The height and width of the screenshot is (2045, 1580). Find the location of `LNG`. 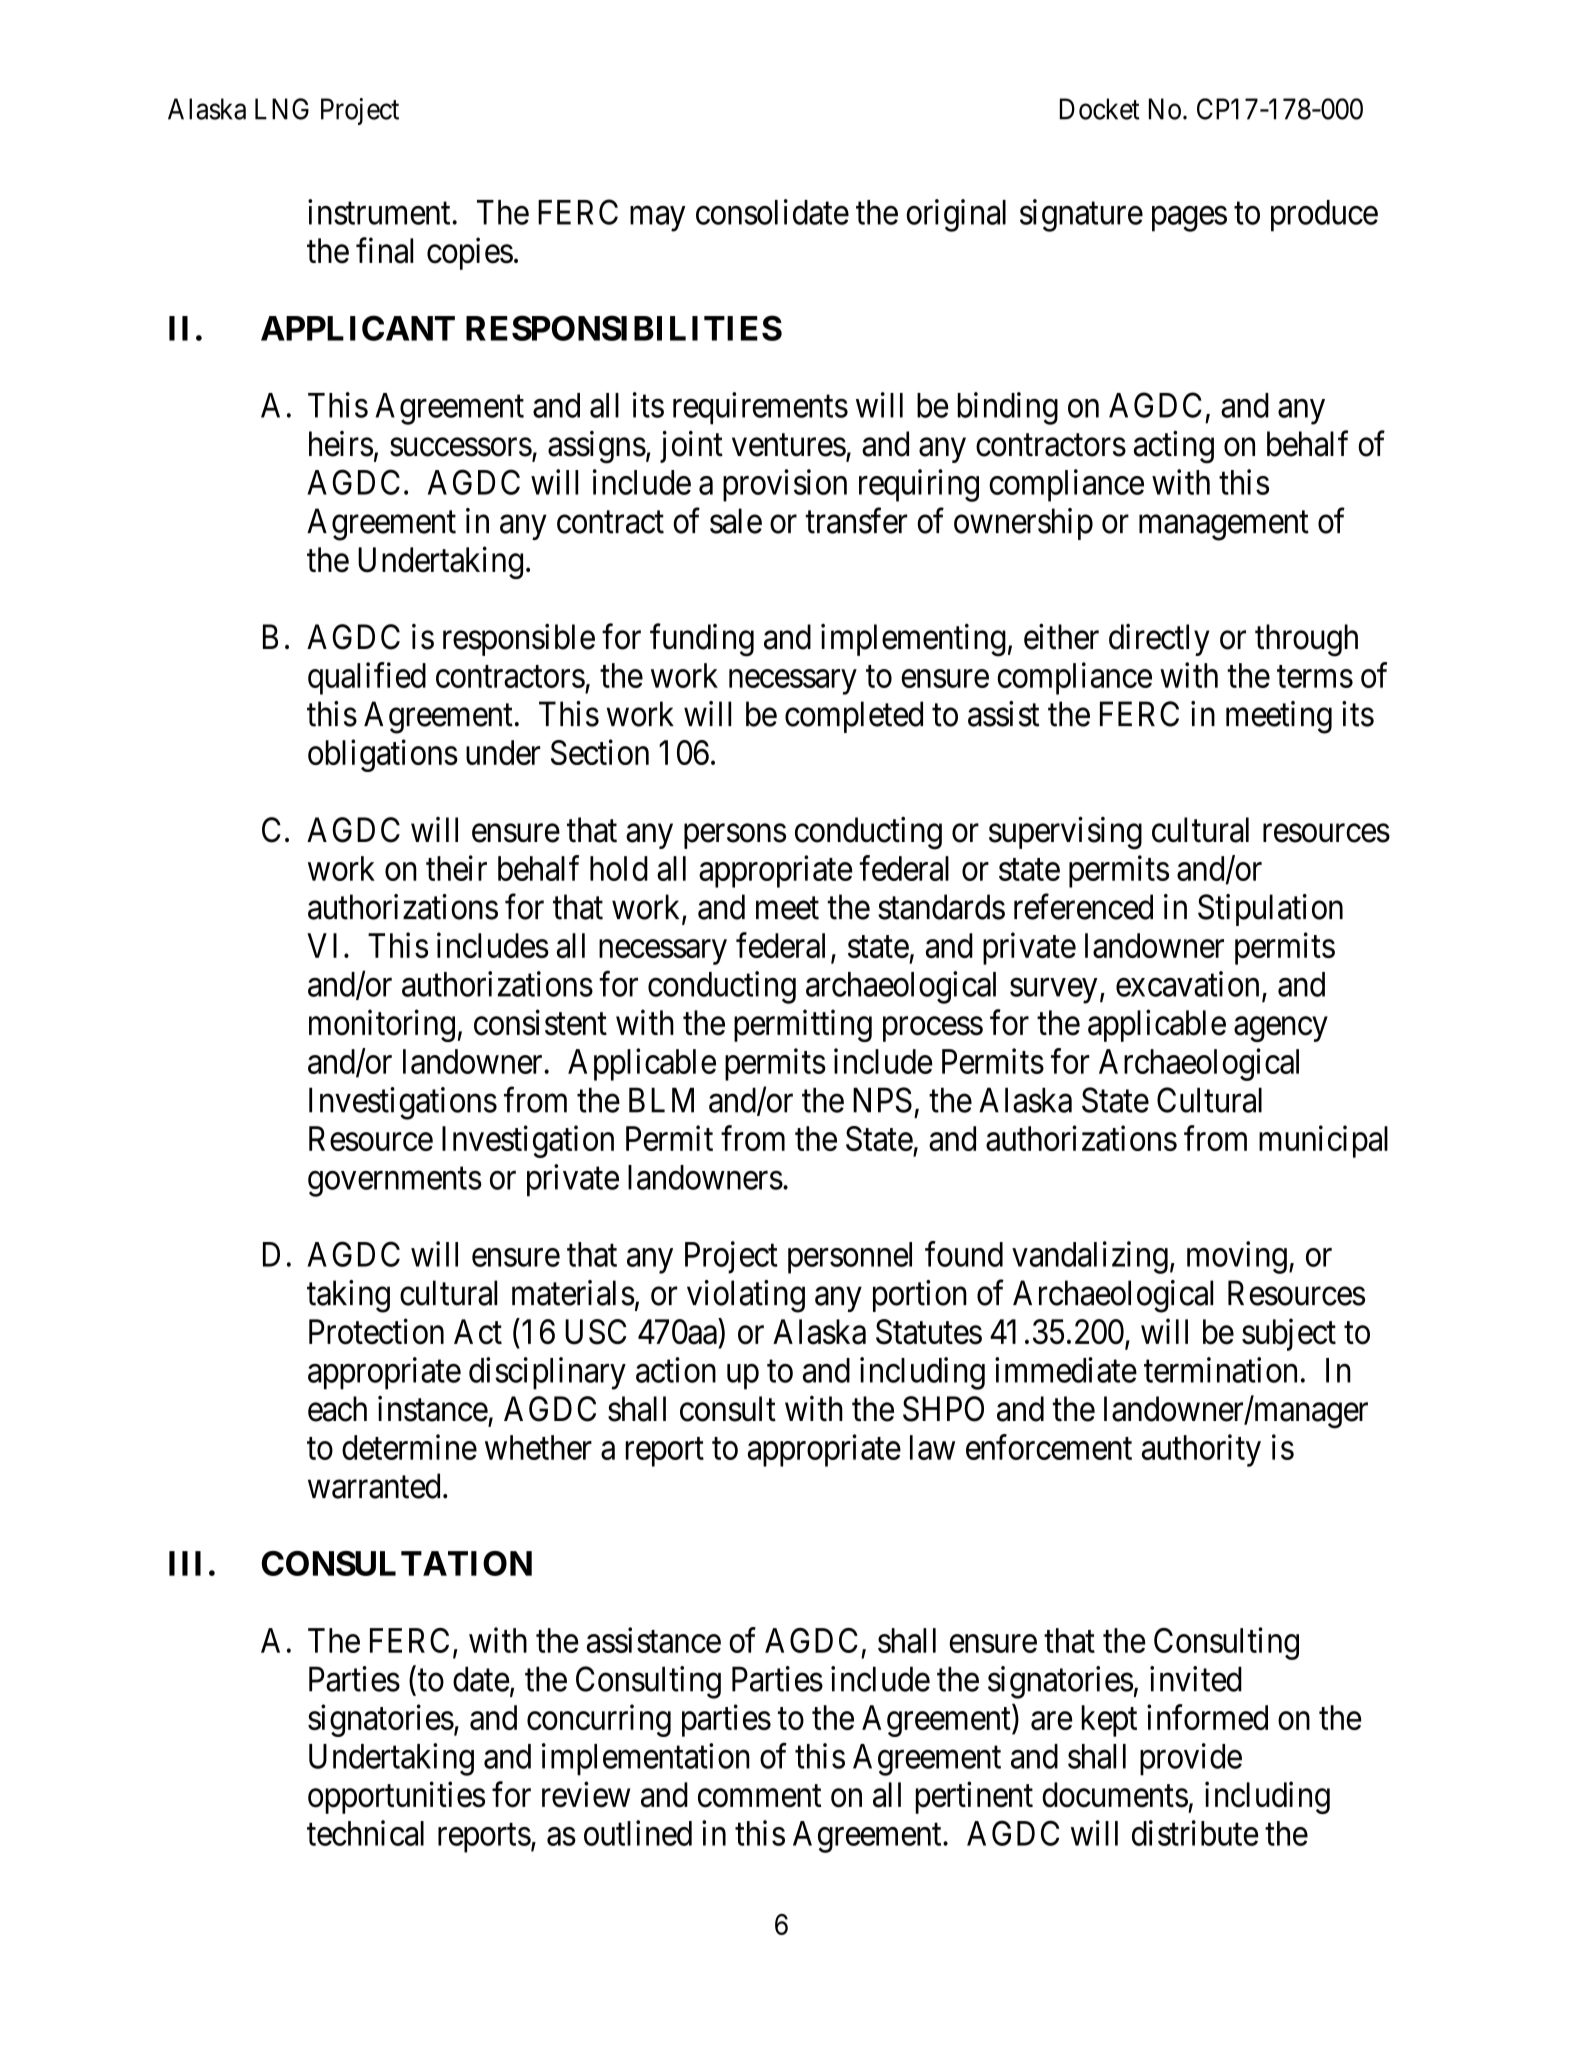

LNG is located at coordinates (282, 109).
